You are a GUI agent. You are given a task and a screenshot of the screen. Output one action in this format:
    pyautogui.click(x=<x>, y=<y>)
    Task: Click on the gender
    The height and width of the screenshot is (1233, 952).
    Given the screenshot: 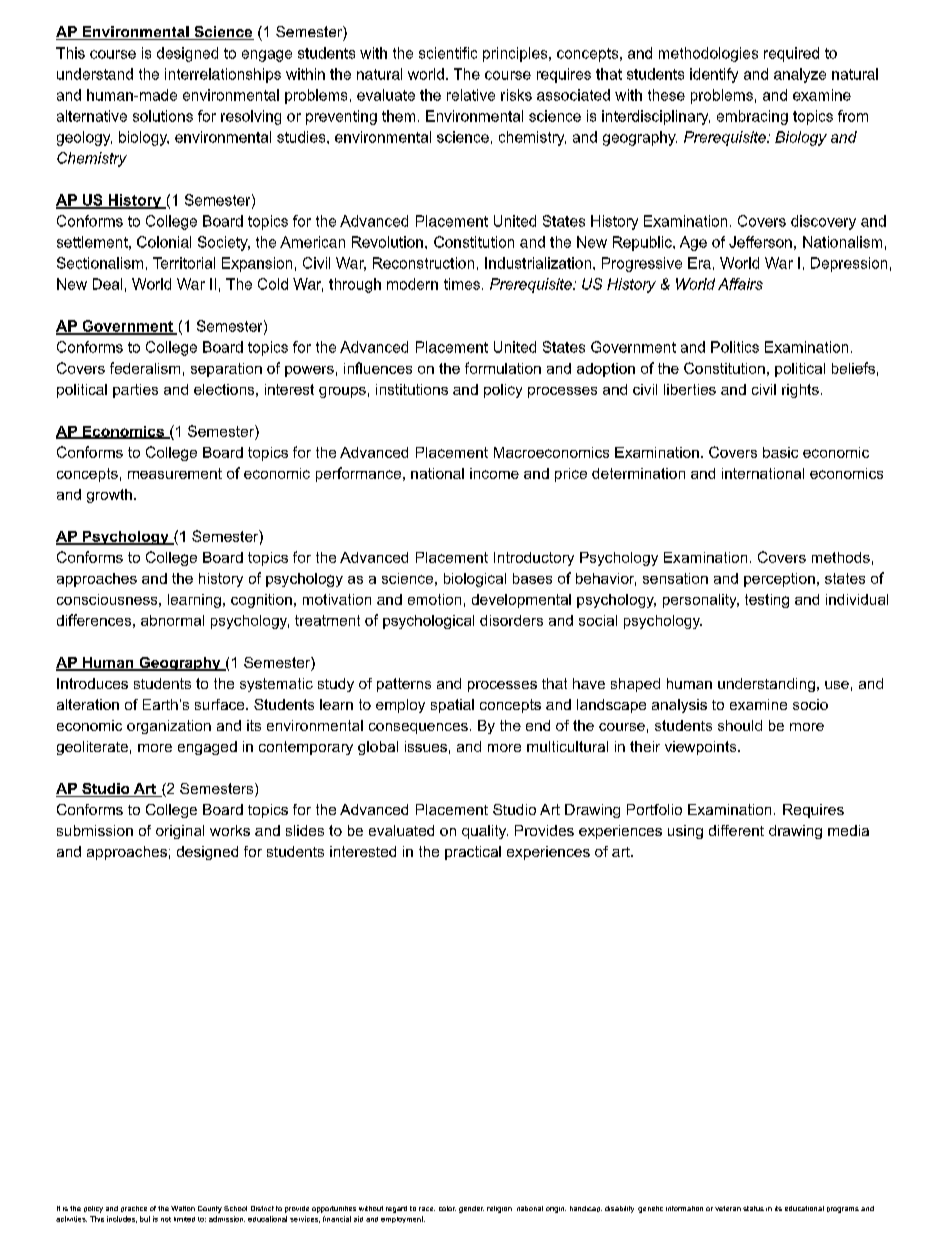 What is the action you would take?
    pyautogui.click(x=471, y=1209)
